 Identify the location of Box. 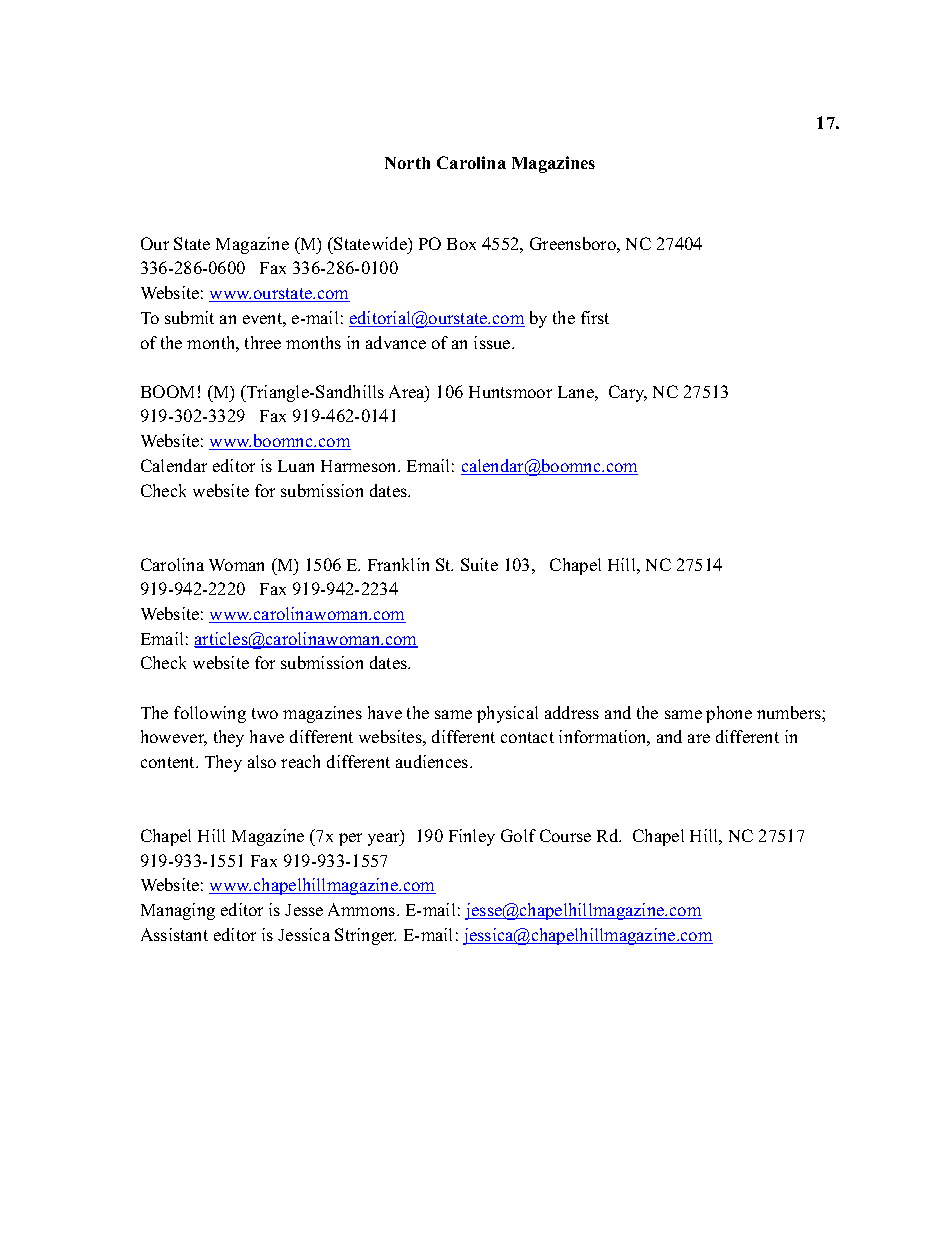
(461, 244).
